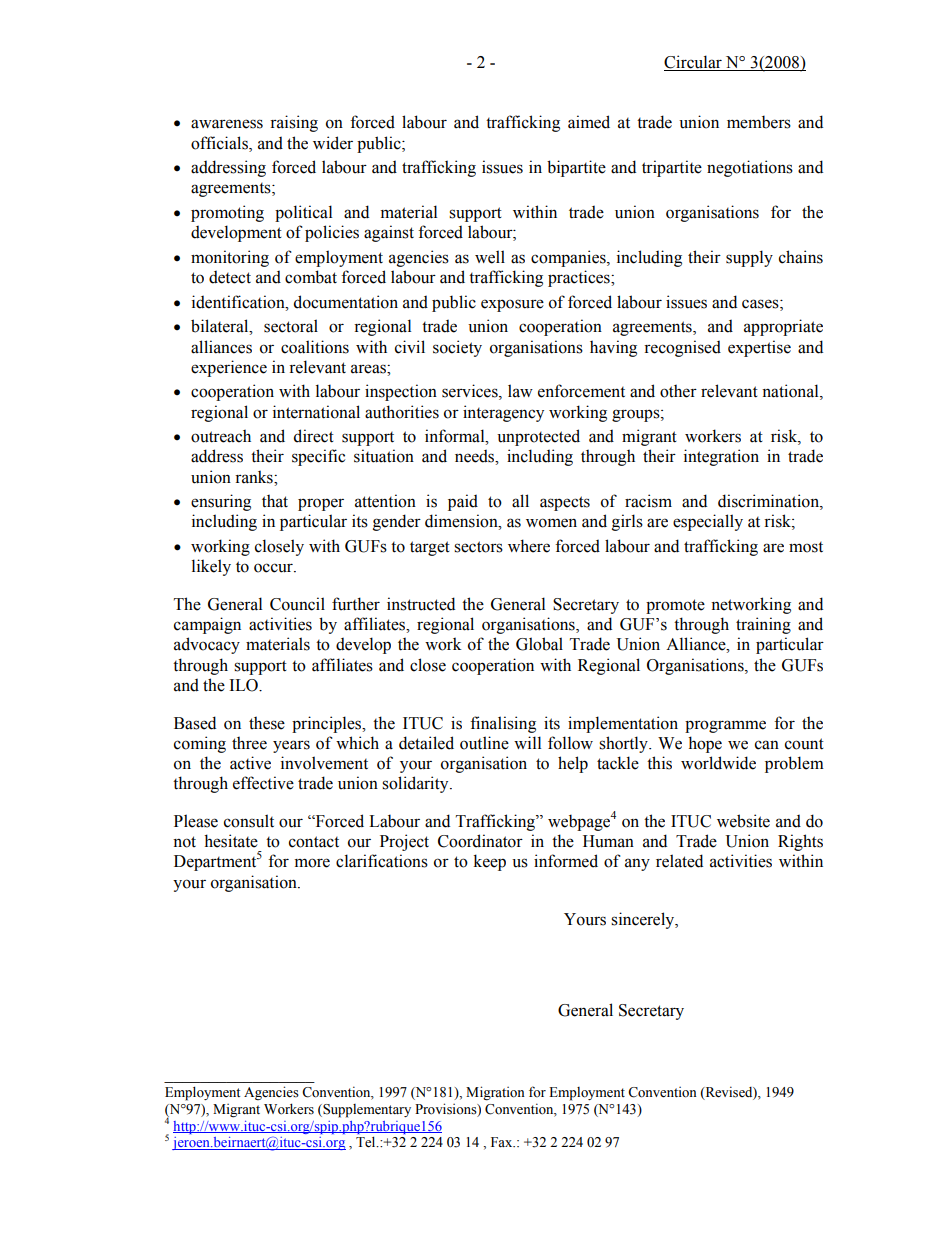 Image resolution: width=952 pixels, height=1233 pixels. What do you see at coordinates (759, 122) in the screenshot?
I see `members` at bounding box center [759, 122].
